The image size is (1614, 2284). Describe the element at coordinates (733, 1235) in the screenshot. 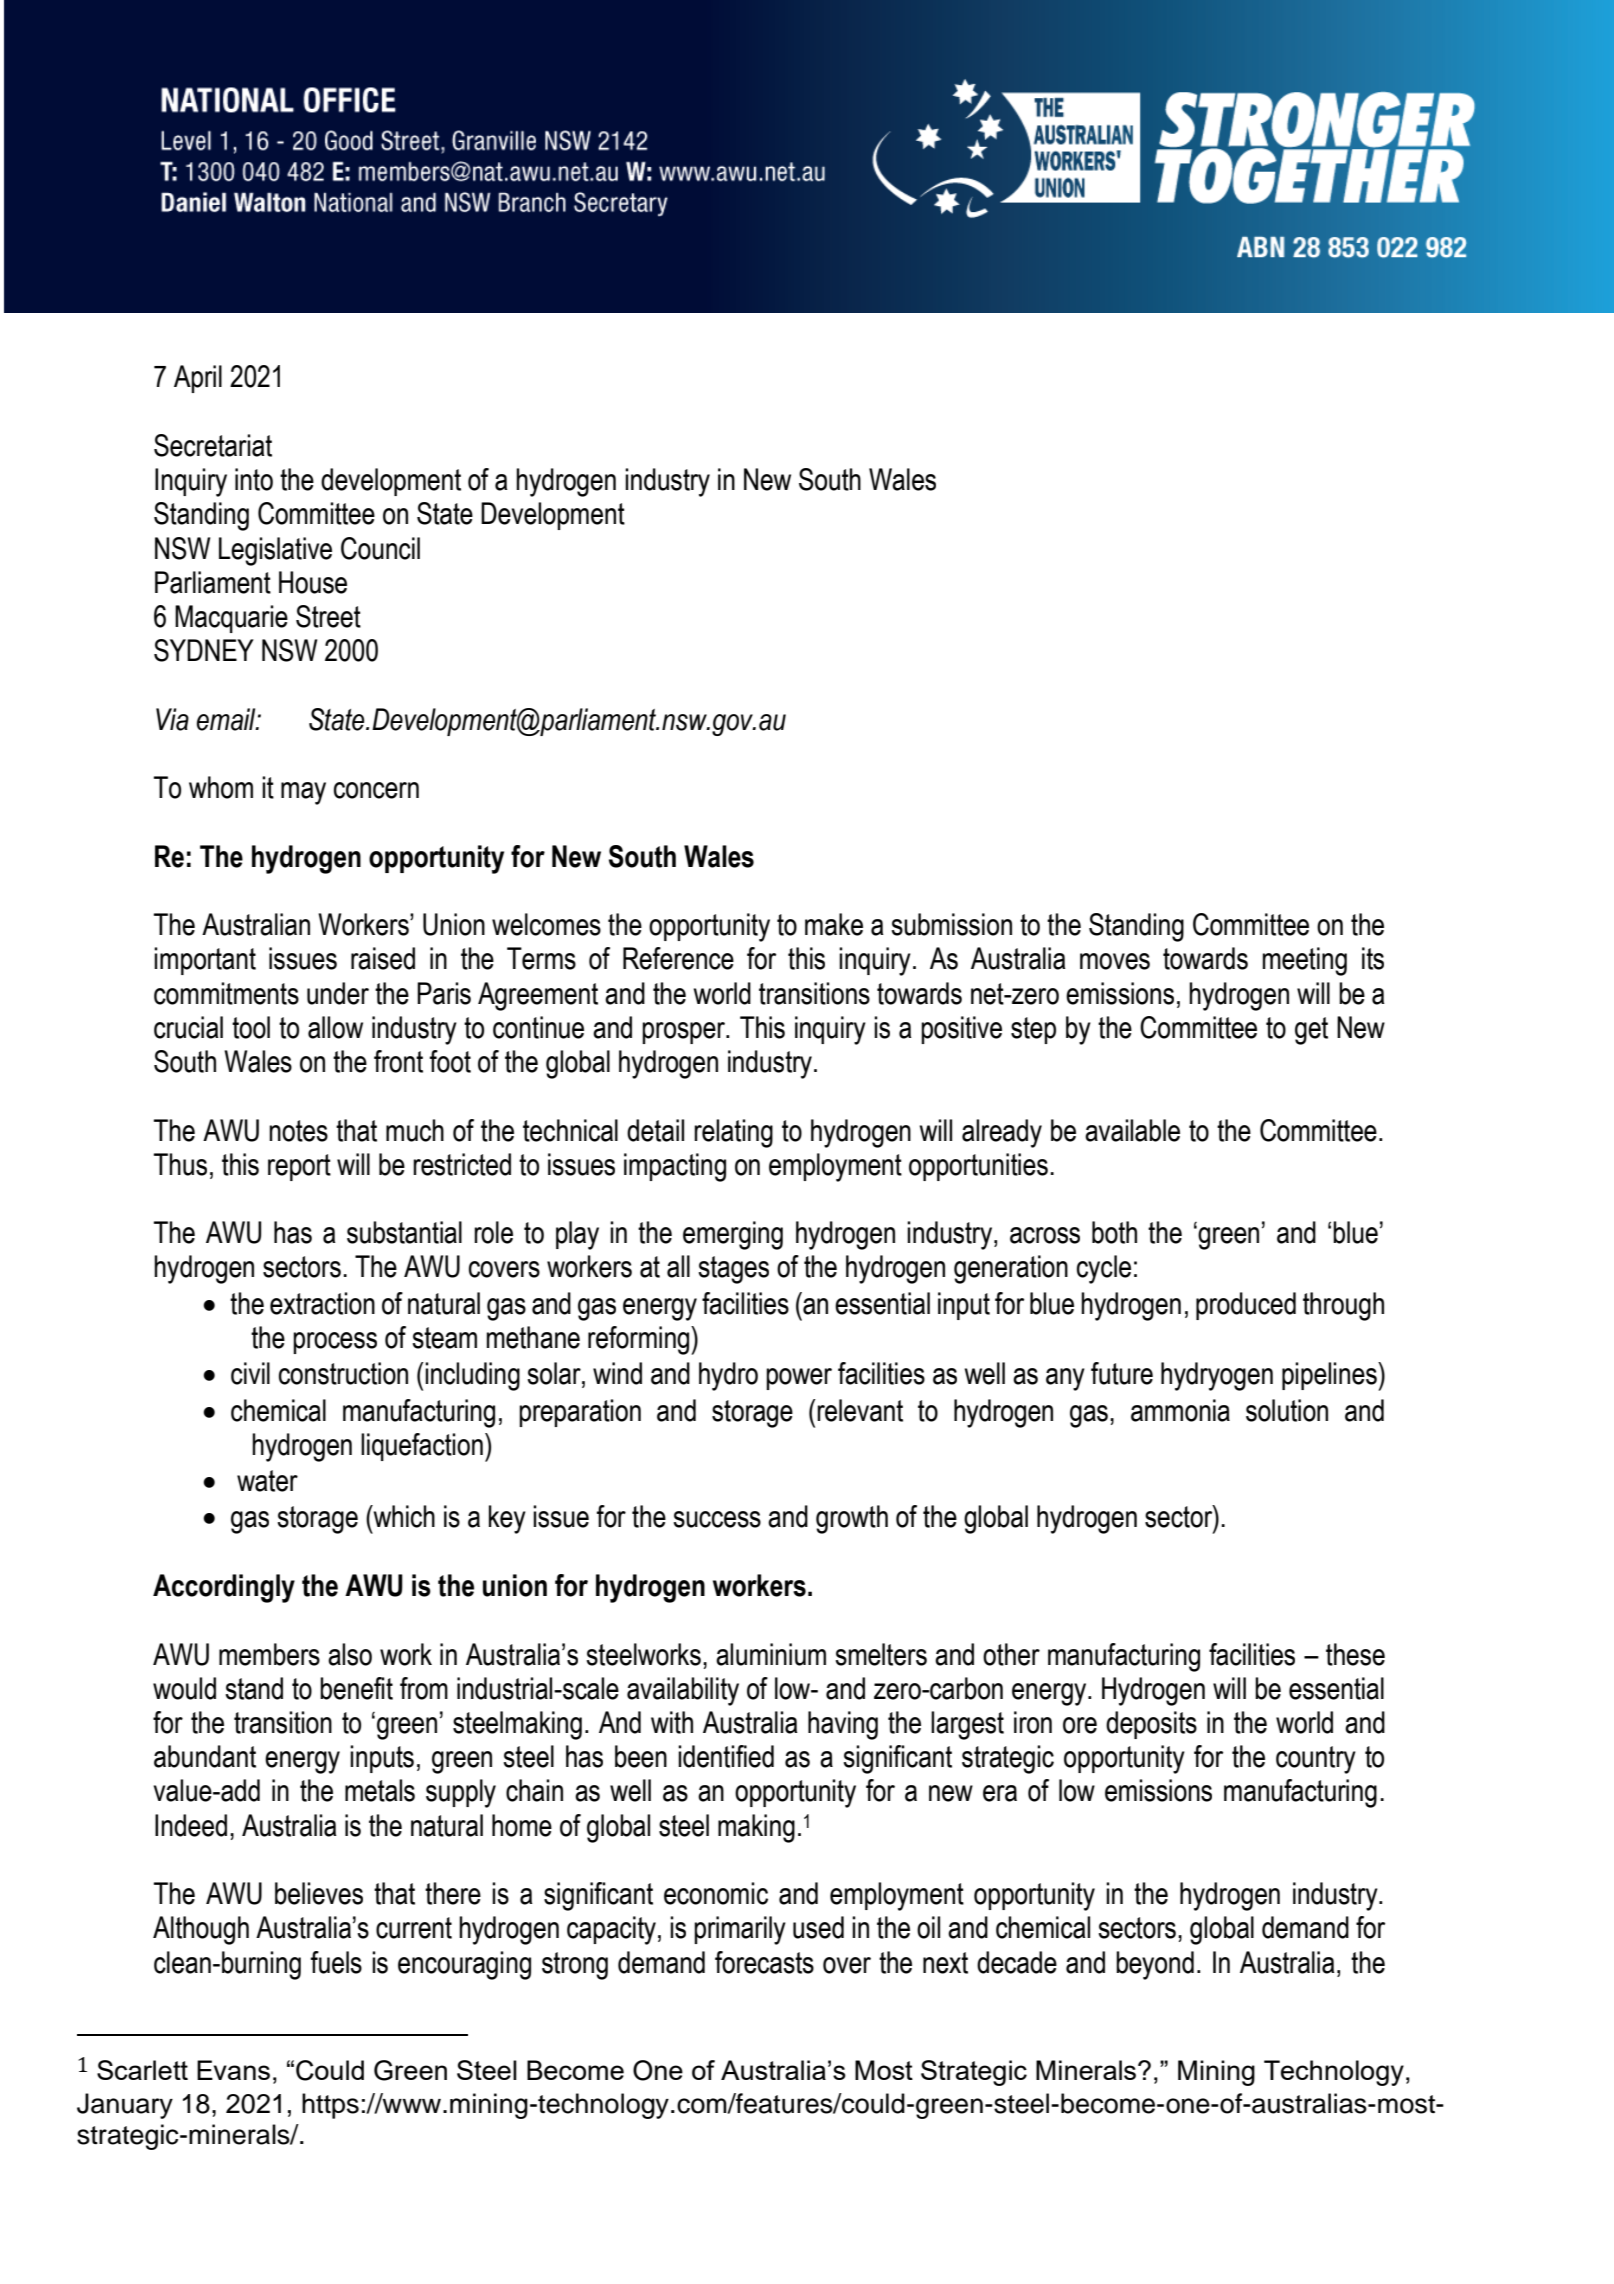

I see `emerging` at that location.
